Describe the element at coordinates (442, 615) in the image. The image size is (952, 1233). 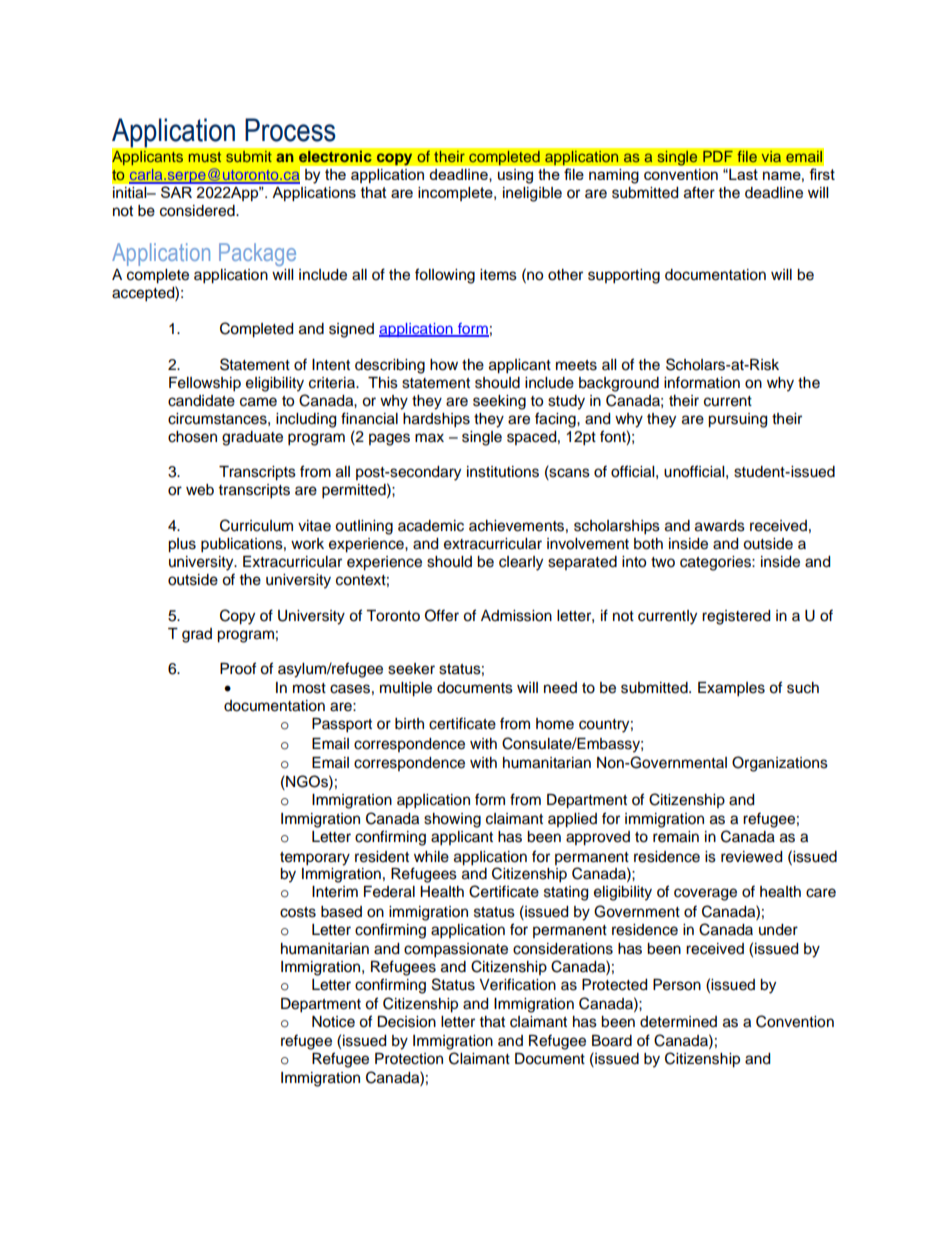
I see `Offer` at that location.
